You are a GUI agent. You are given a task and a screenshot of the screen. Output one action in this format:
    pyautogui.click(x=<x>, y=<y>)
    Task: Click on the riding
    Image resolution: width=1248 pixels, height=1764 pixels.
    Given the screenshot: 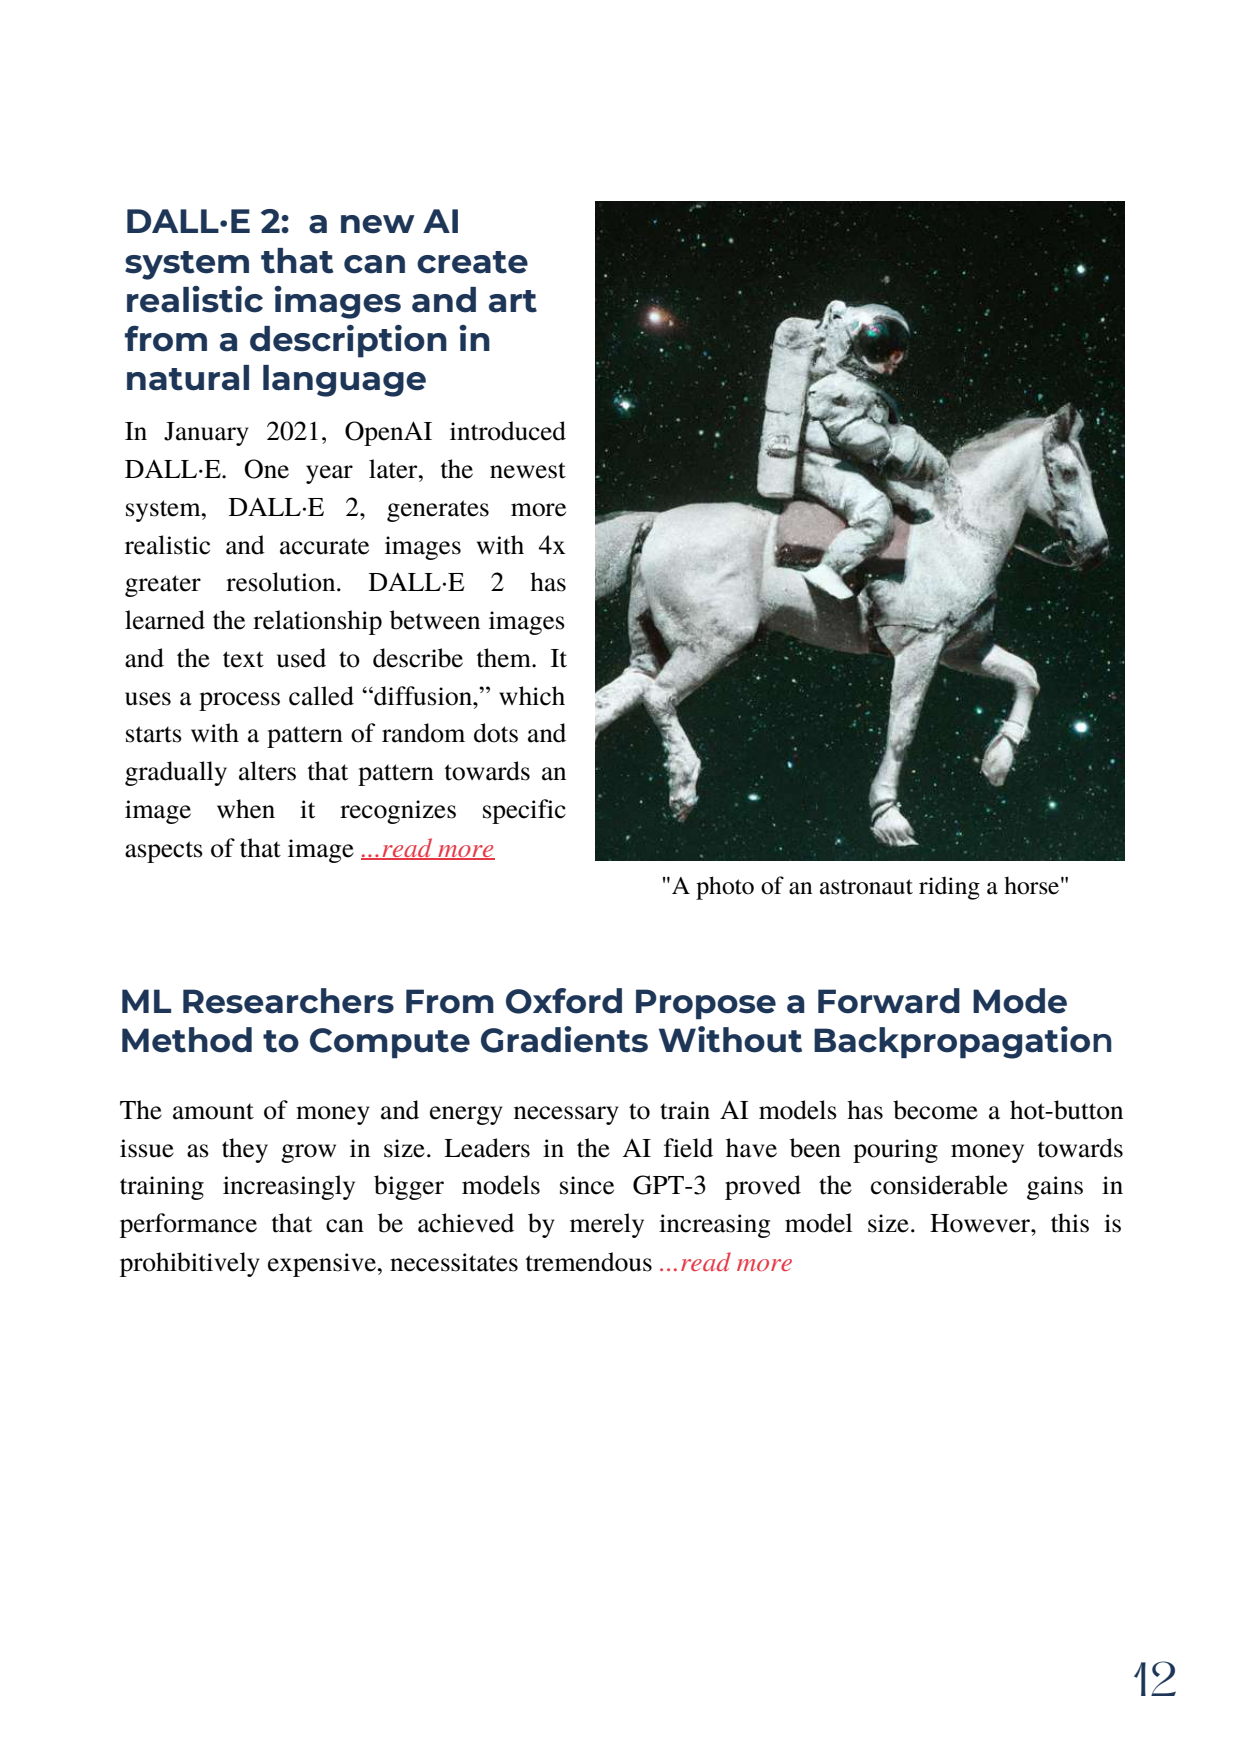 What is the action you would take?
    pyautogui.click(x=949, y=888)
